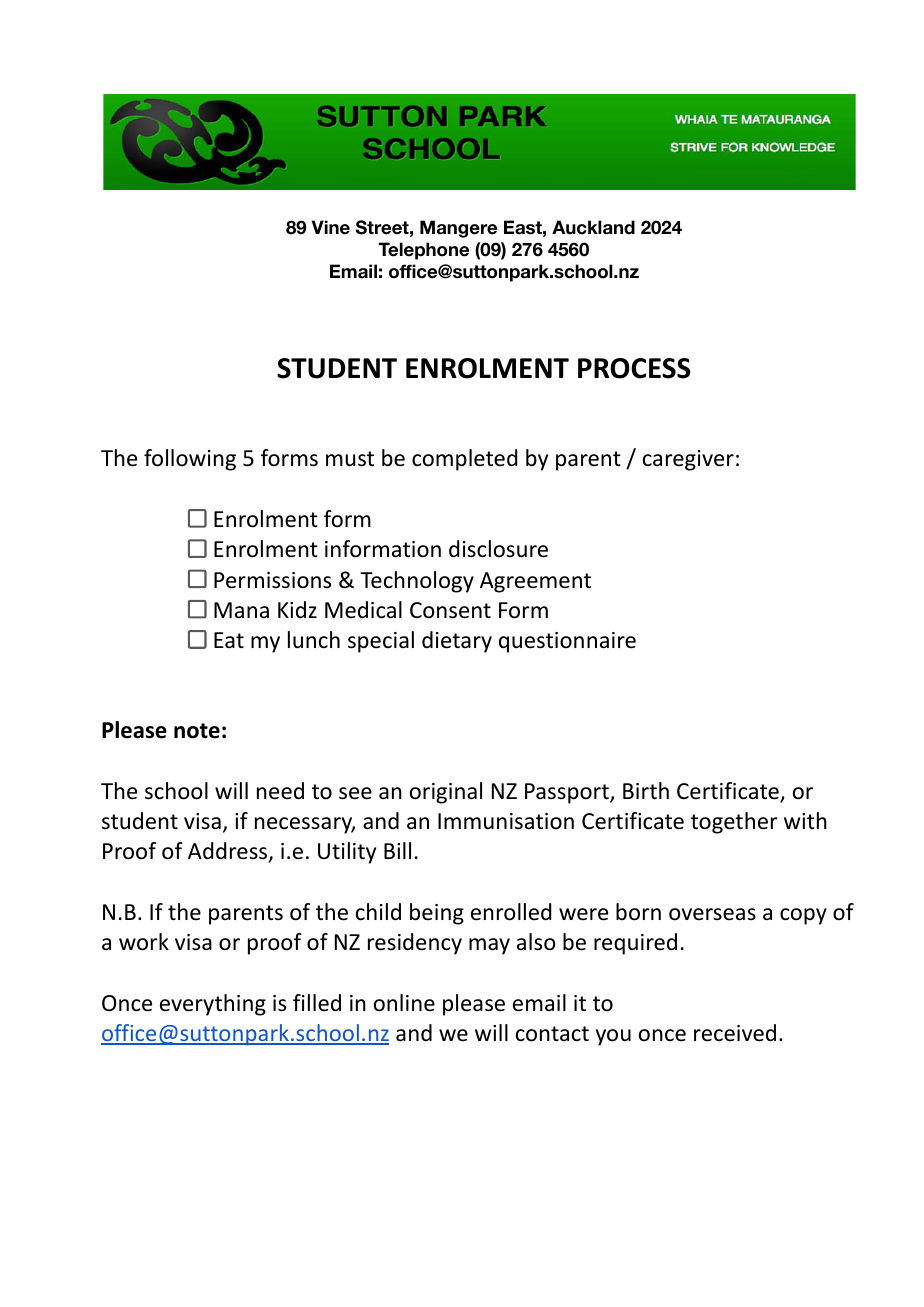 The height and width of the screenshot is (1307, 924). I want to click on Telephone, so click(423, 251).
